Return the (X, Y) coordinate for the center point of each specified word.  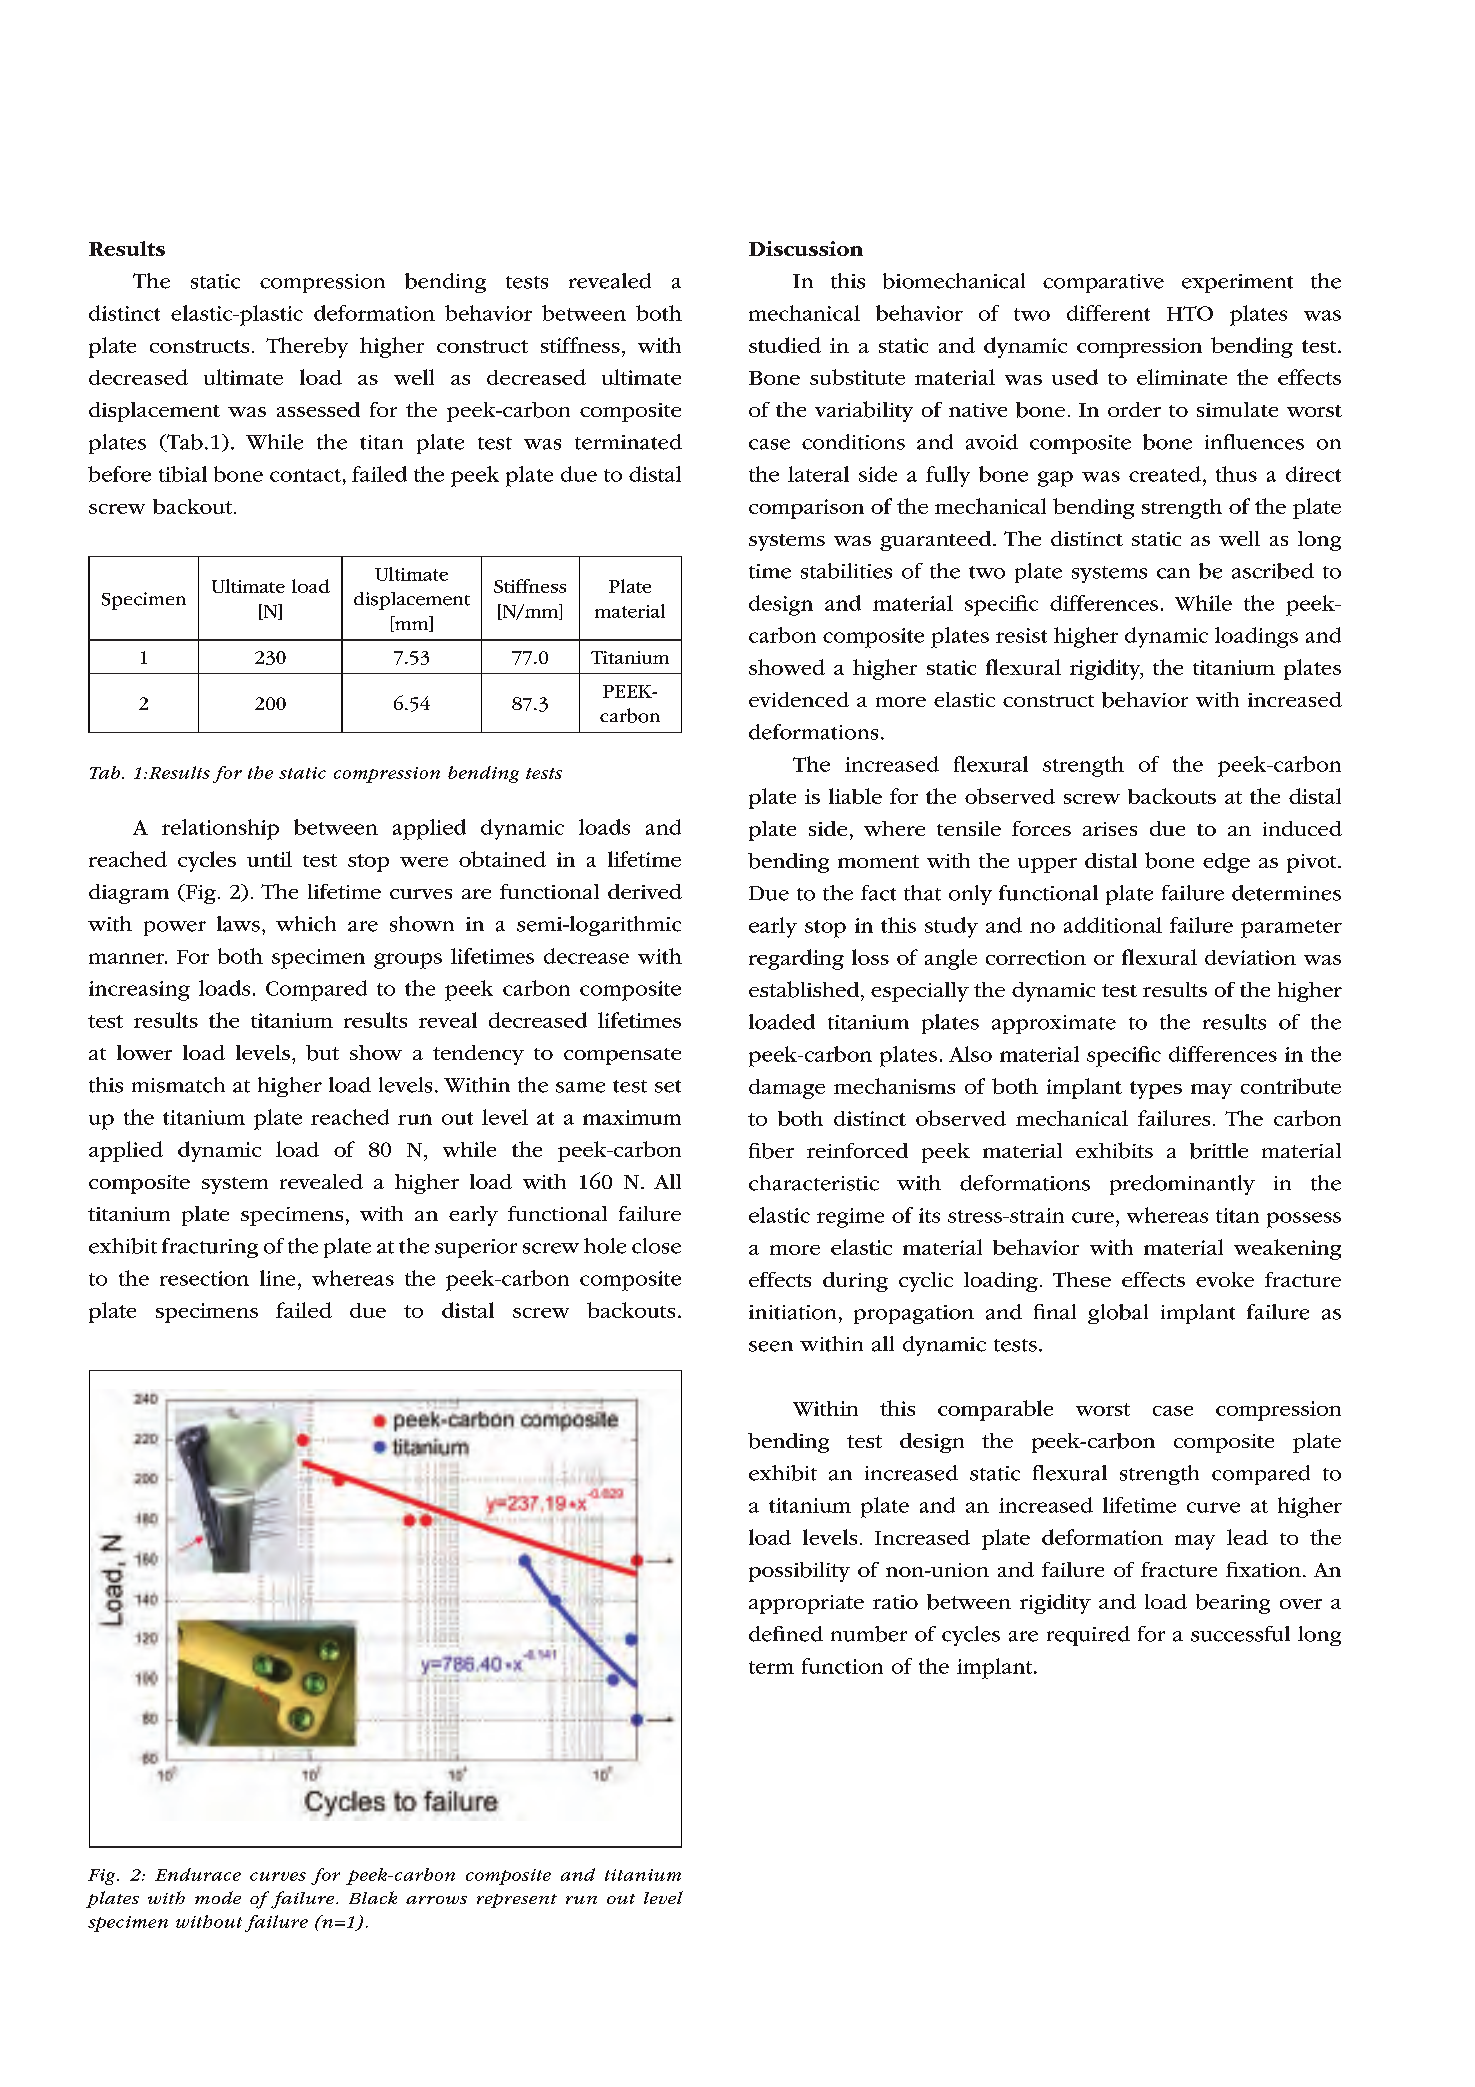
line (277, 1278)
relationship (220, 829)
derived (645, 891)
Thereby (307, 347)
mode (218, 1897)
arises (1110, 829)
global (1118, 1314)
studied (785, 345)
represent (517, 1901)
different (1108, 313)
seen (771, 1346)
